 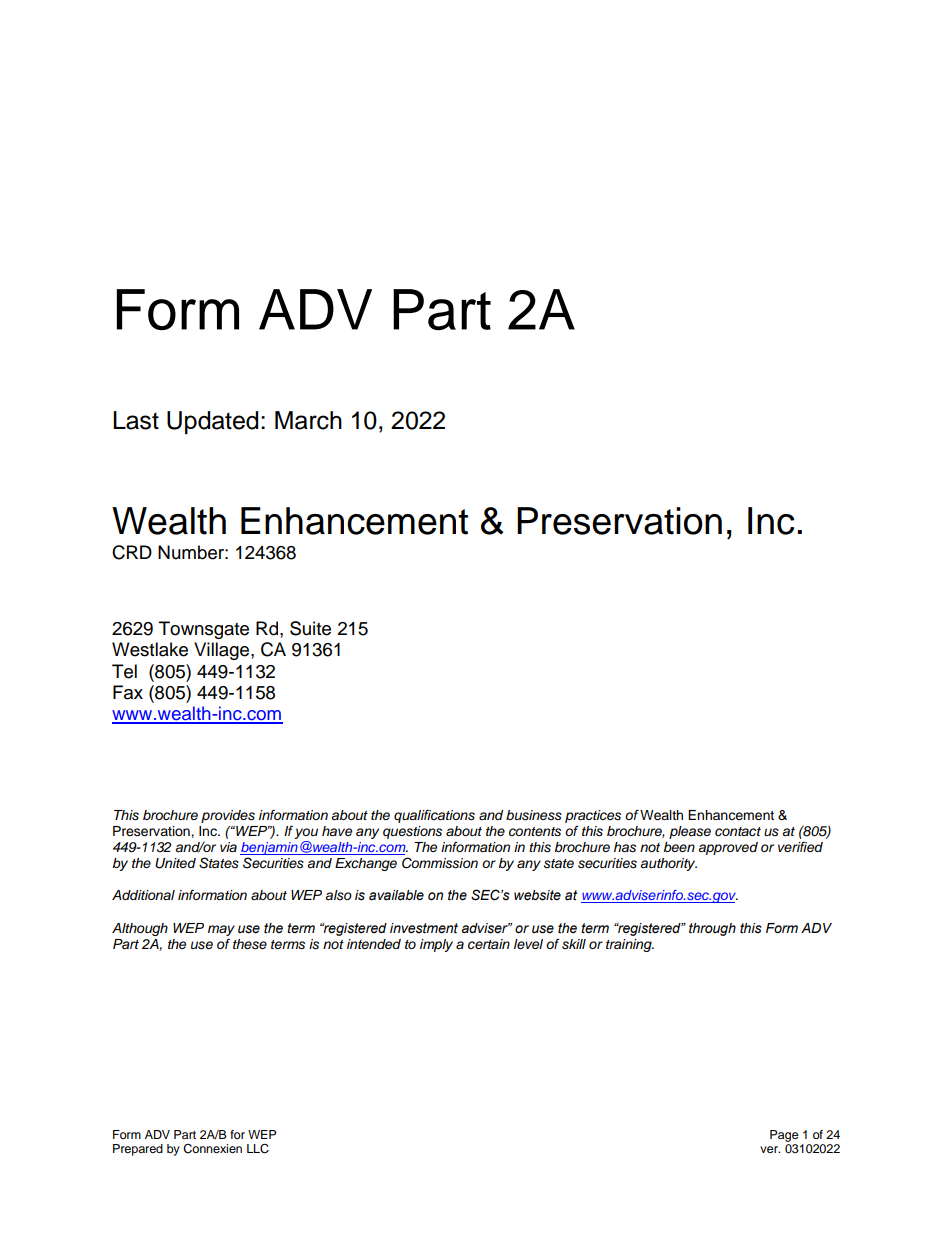 I want to click on qualifications, so click(x=434, y=816).
